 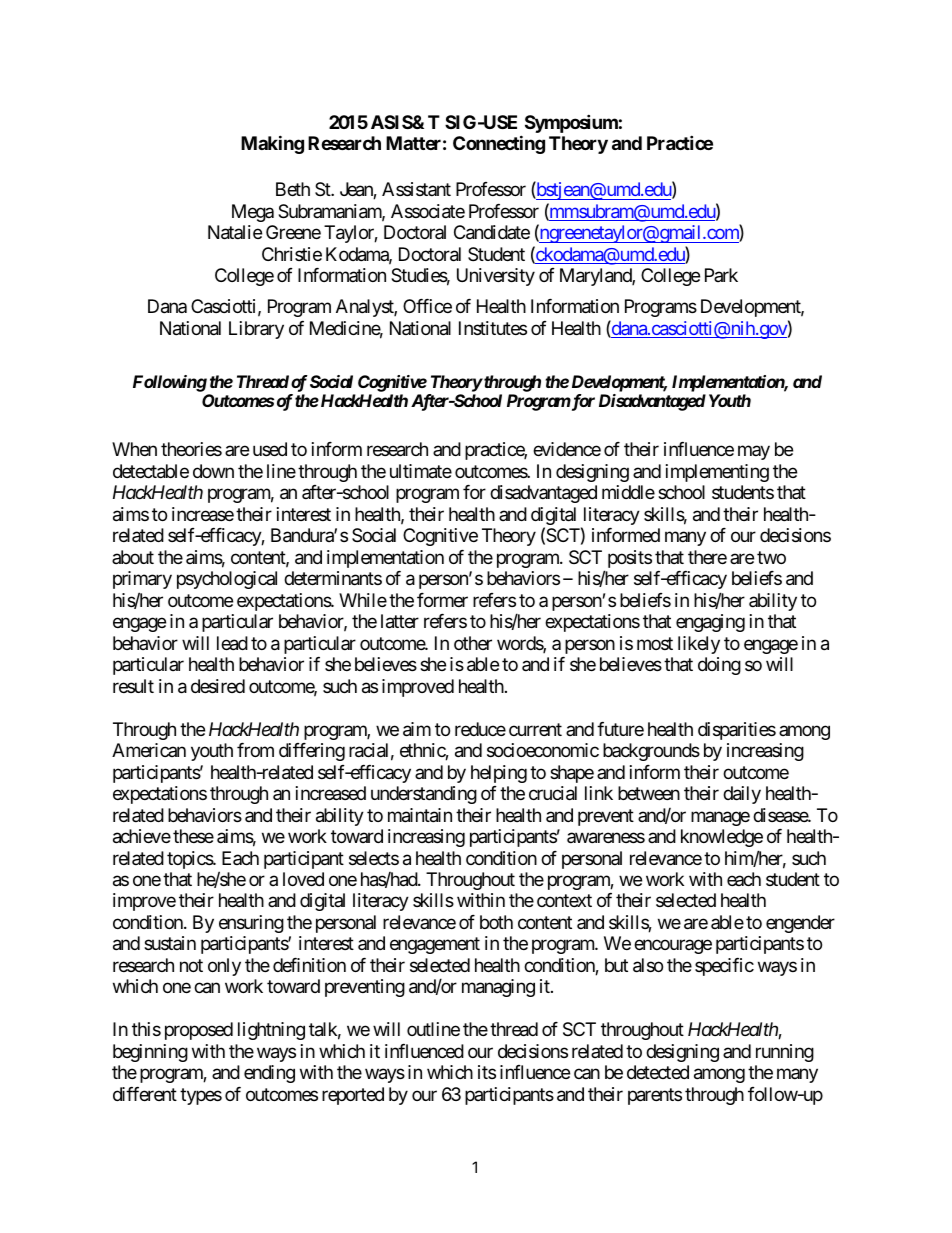 What do you see at coordinates (255, 750) in the screenshot?
I see `from` at bounding box center [255, 750].
